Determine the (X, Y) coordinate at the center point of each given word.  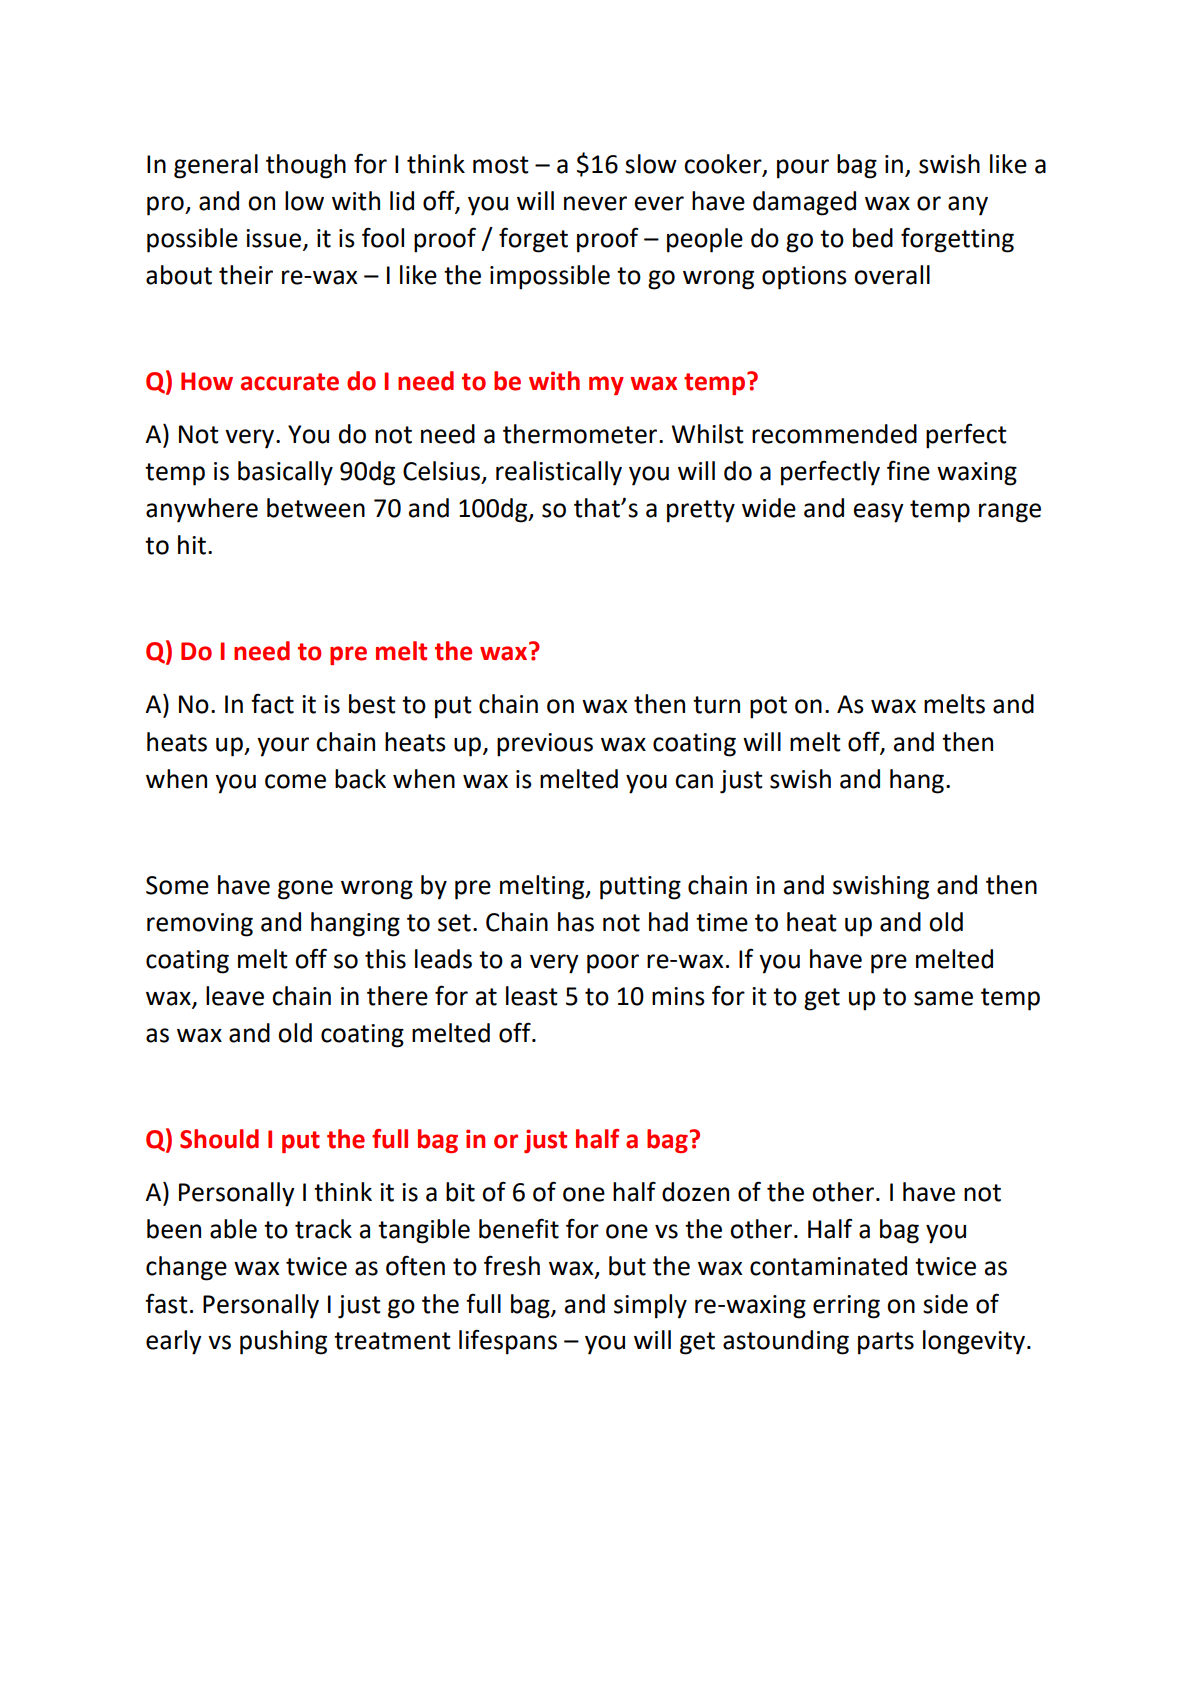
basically (285, 473)
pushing (283, 1342)
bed (873, 238)
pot (768, 707)
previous (545, 745)
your (283, 747)
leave (235, 996)
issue (273, 238)
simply (650, 1306)
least (532, 996)
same (943, 998)
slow (651, 164)
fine (908, 470)
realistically (559, 473)
